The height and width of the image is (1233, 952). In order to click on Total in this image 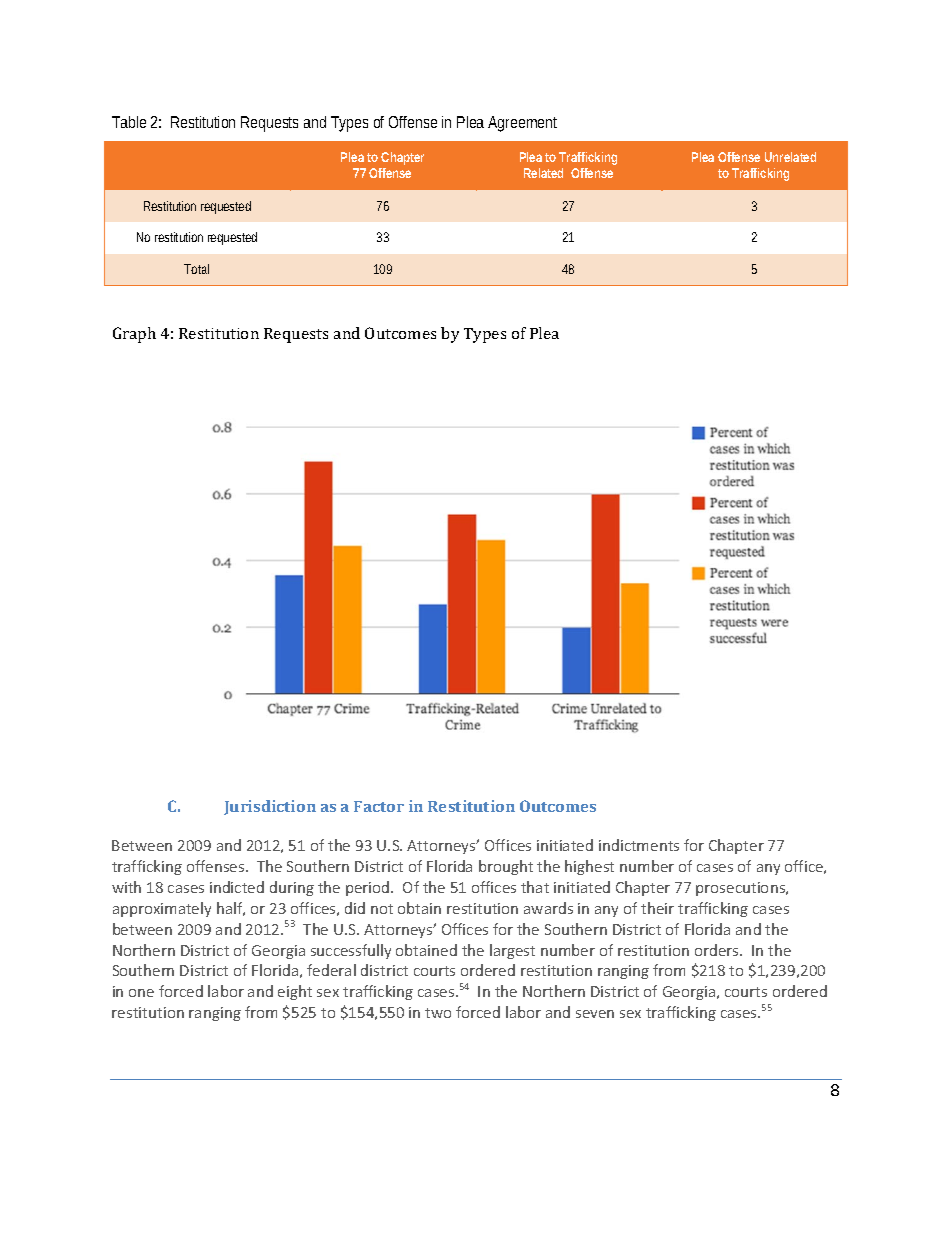, I will do `click(196, 269)`.
